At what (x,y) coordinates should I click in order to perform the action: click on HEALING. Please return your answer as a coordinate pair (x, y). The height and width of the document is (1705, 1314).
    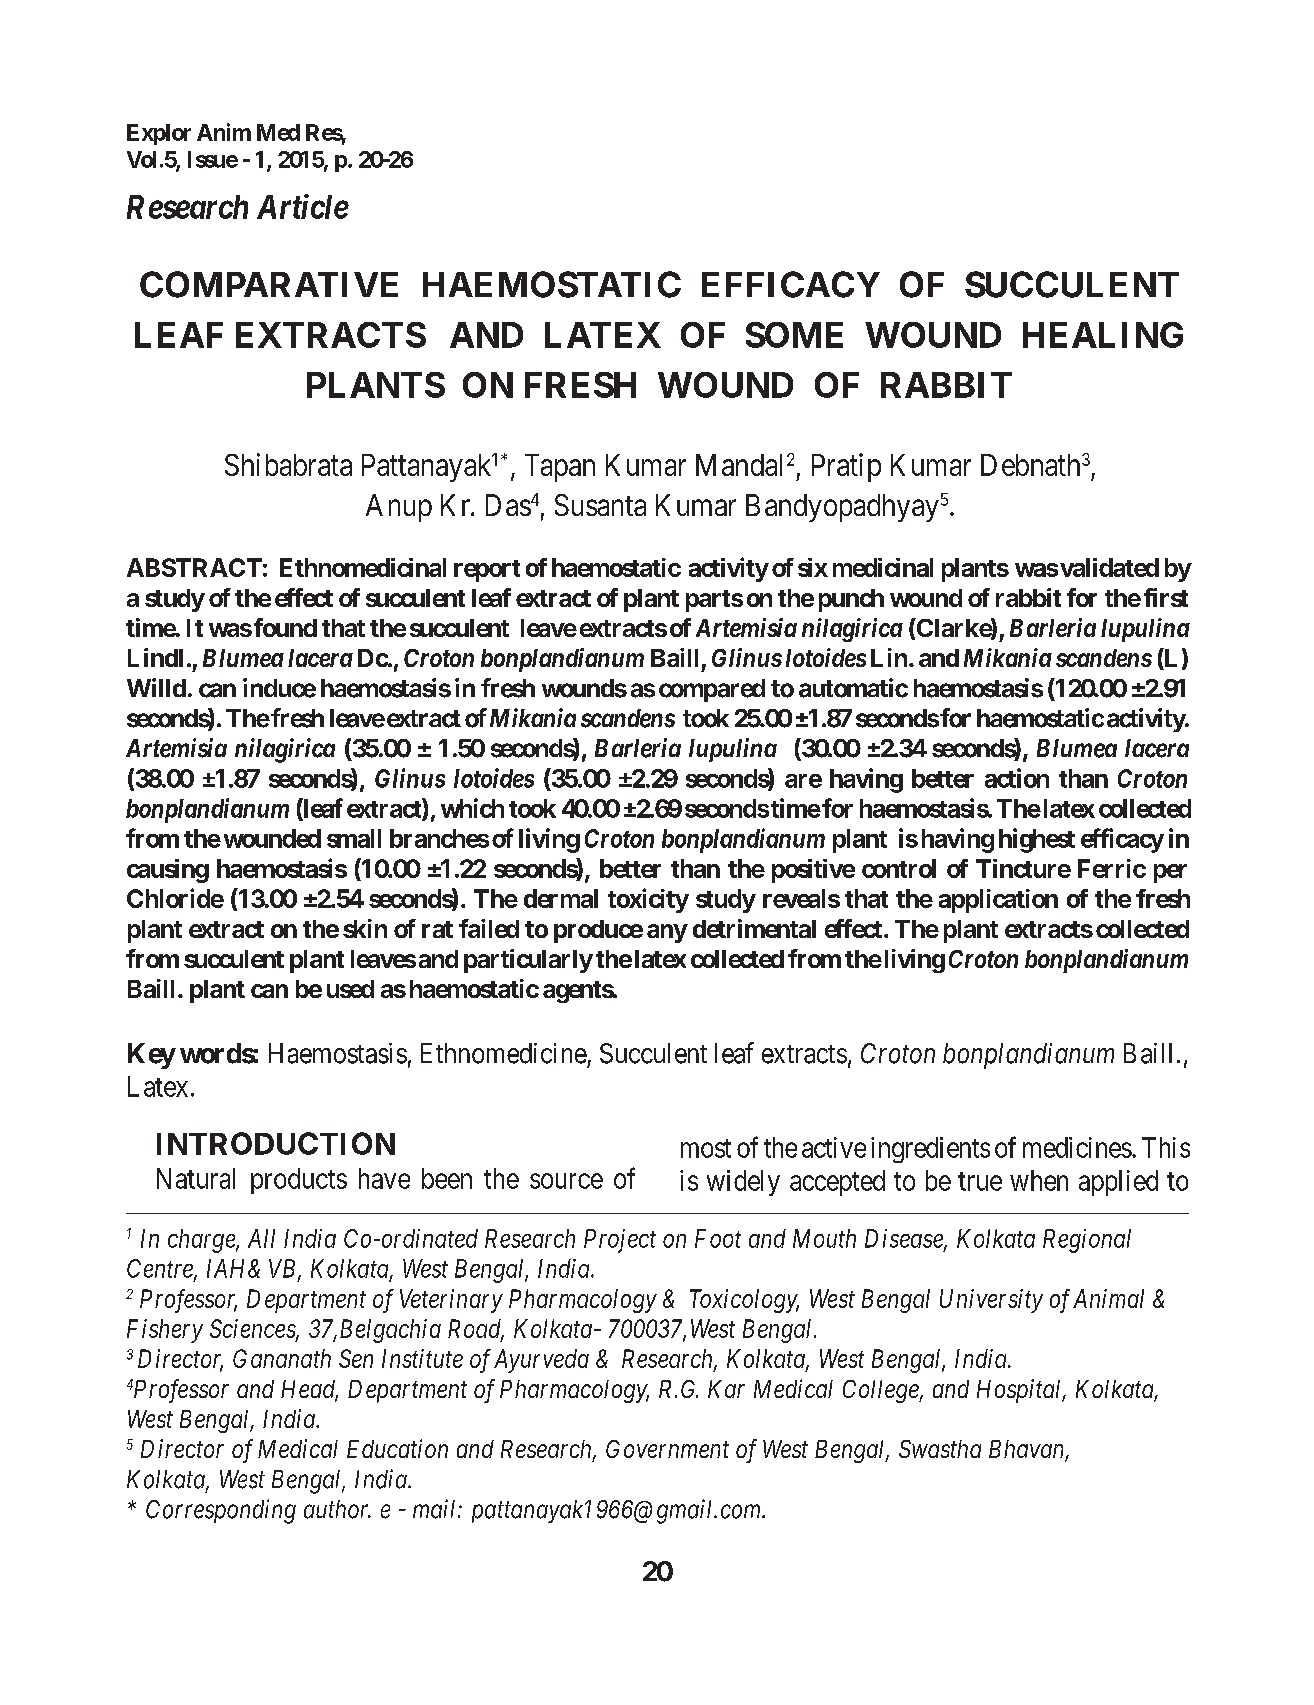
    Looking at the image, I should click on (1103, 335).
